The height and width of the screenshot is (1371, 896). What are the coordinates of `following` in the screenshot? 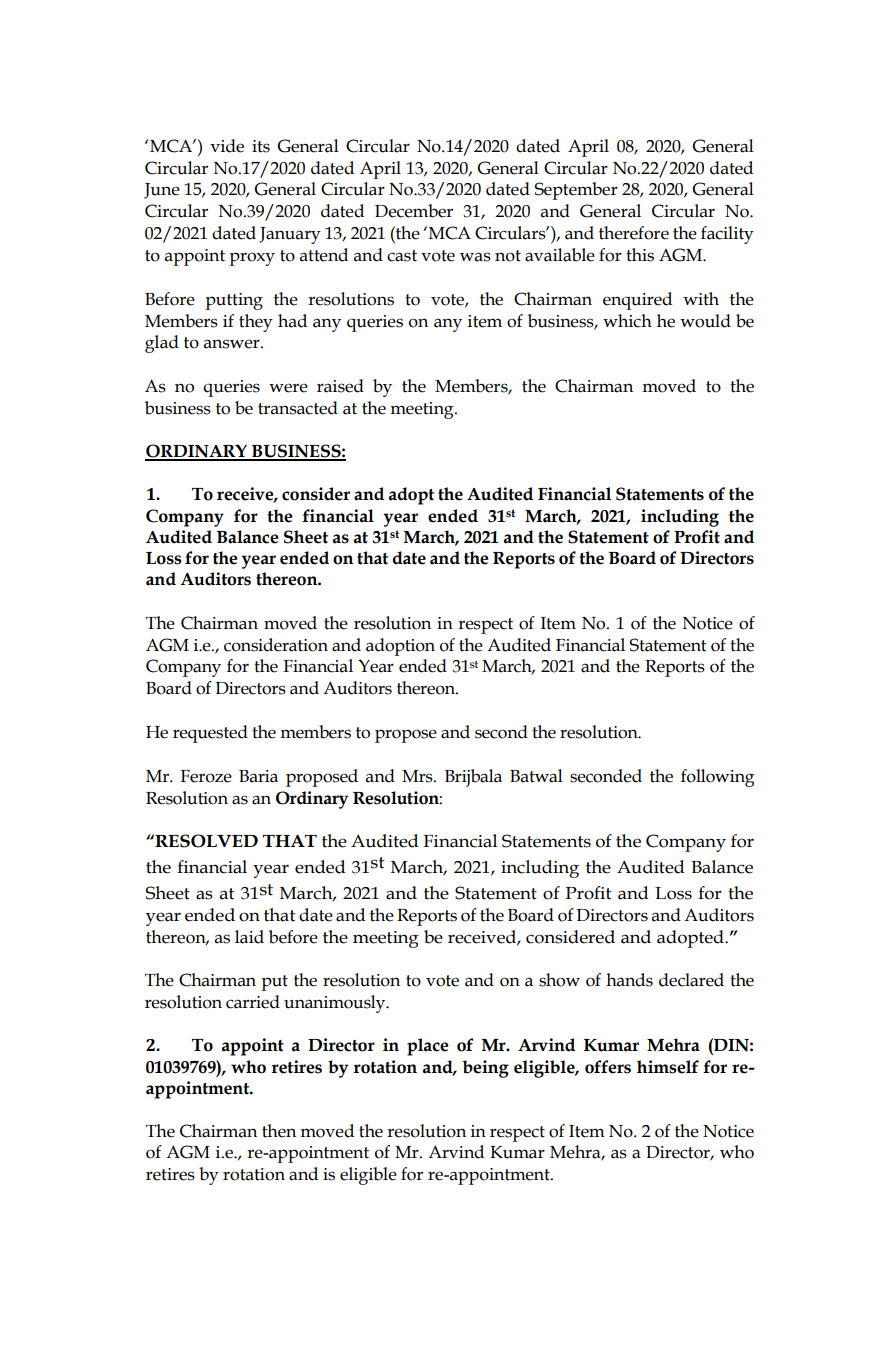 It's located at (718, 778).
